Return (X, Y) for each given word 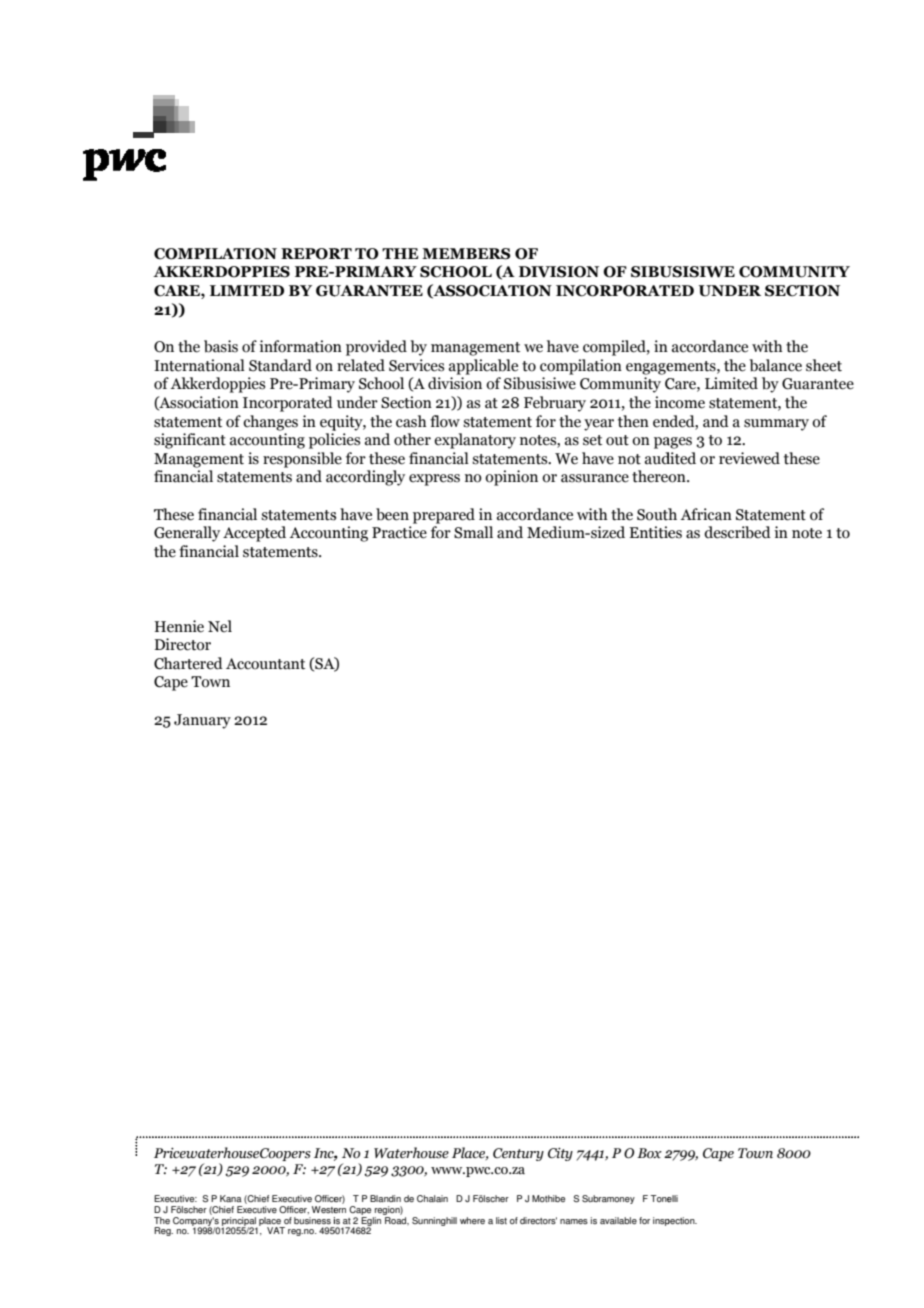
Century (518, 1154)
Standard (280, 365)
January (202, 721)
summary (776, 425)
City (560, 1154)
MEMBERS (466, 254)
